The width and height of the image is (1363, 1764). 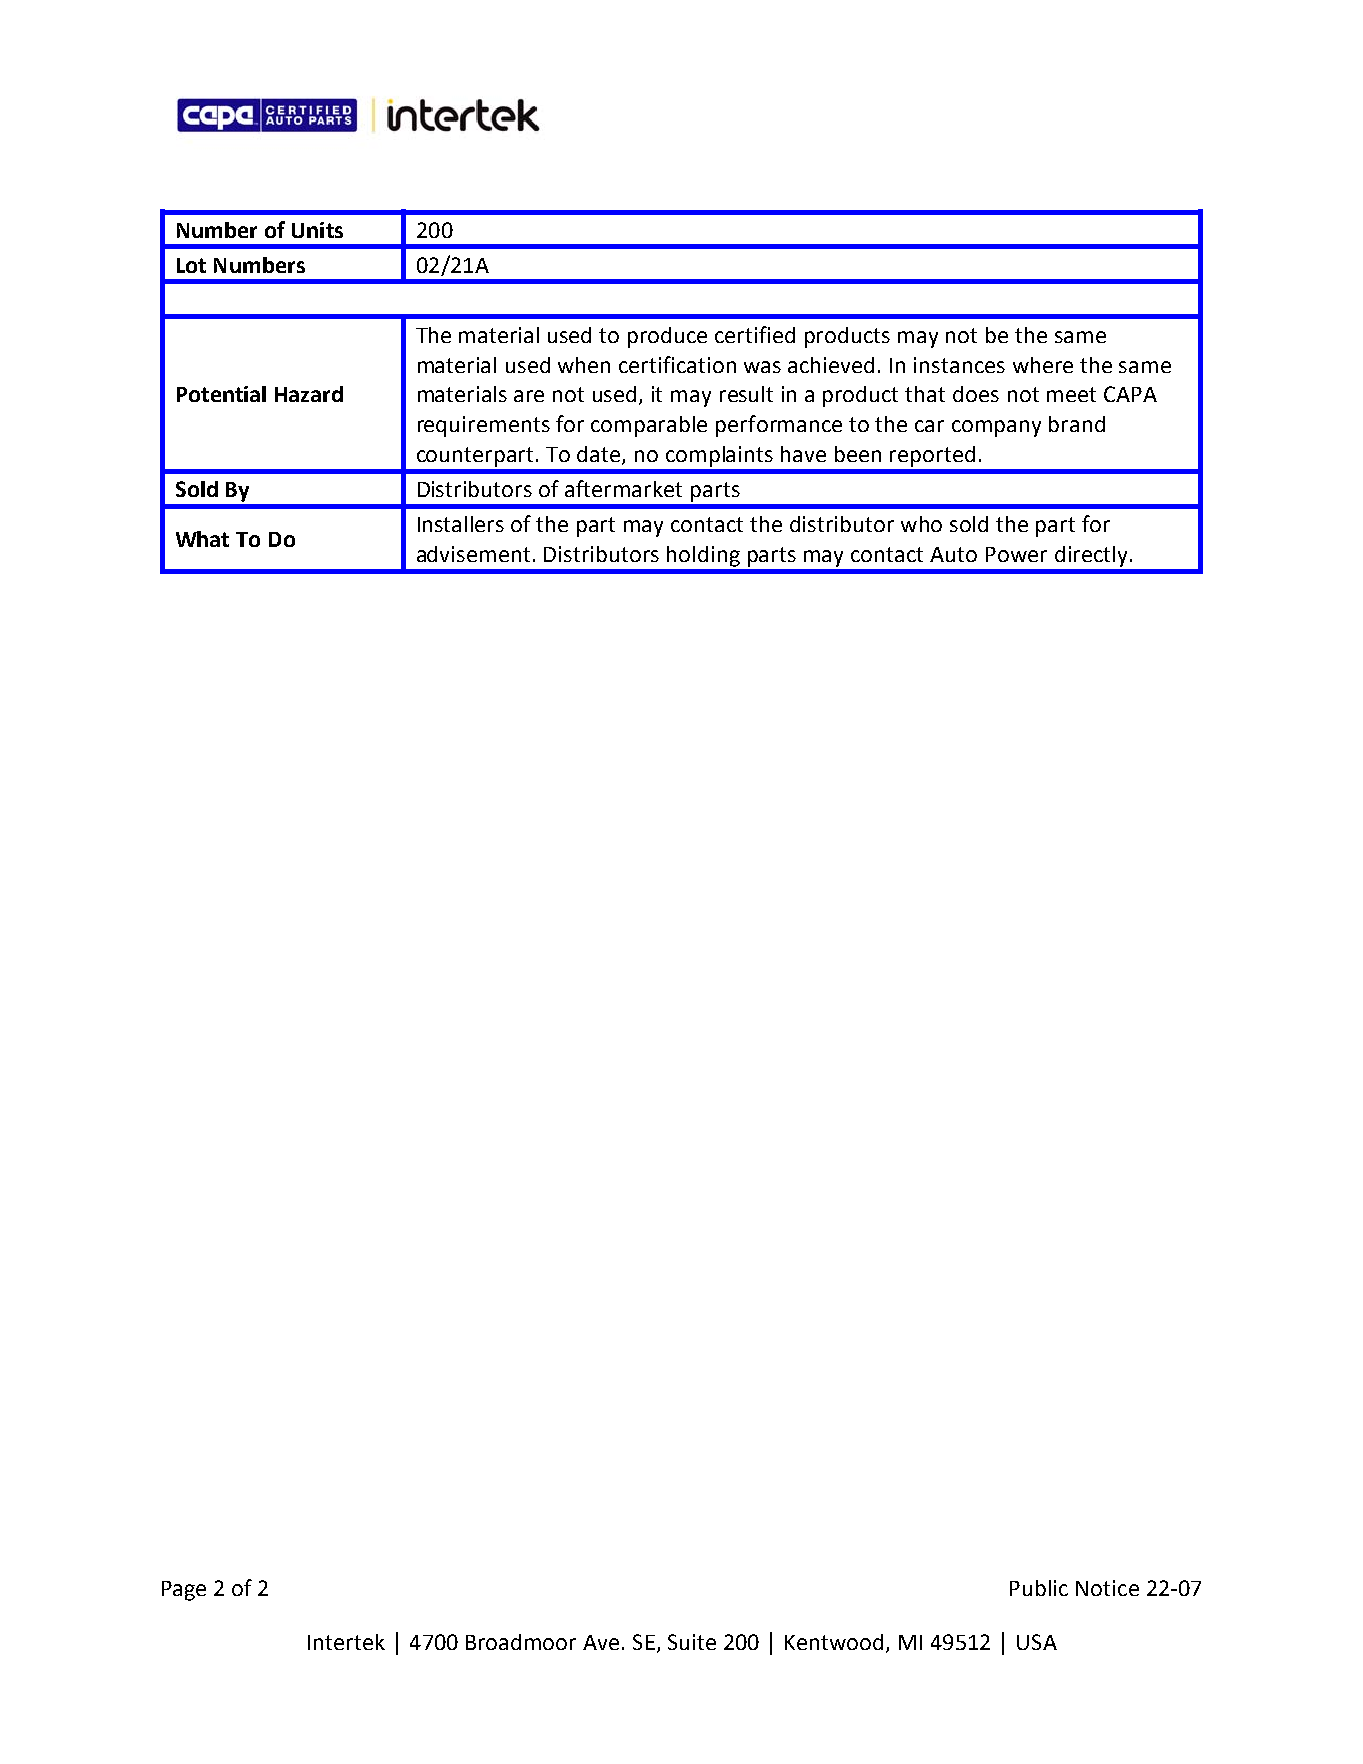 I want to click on Public, so click(x=1039, y=1588).
